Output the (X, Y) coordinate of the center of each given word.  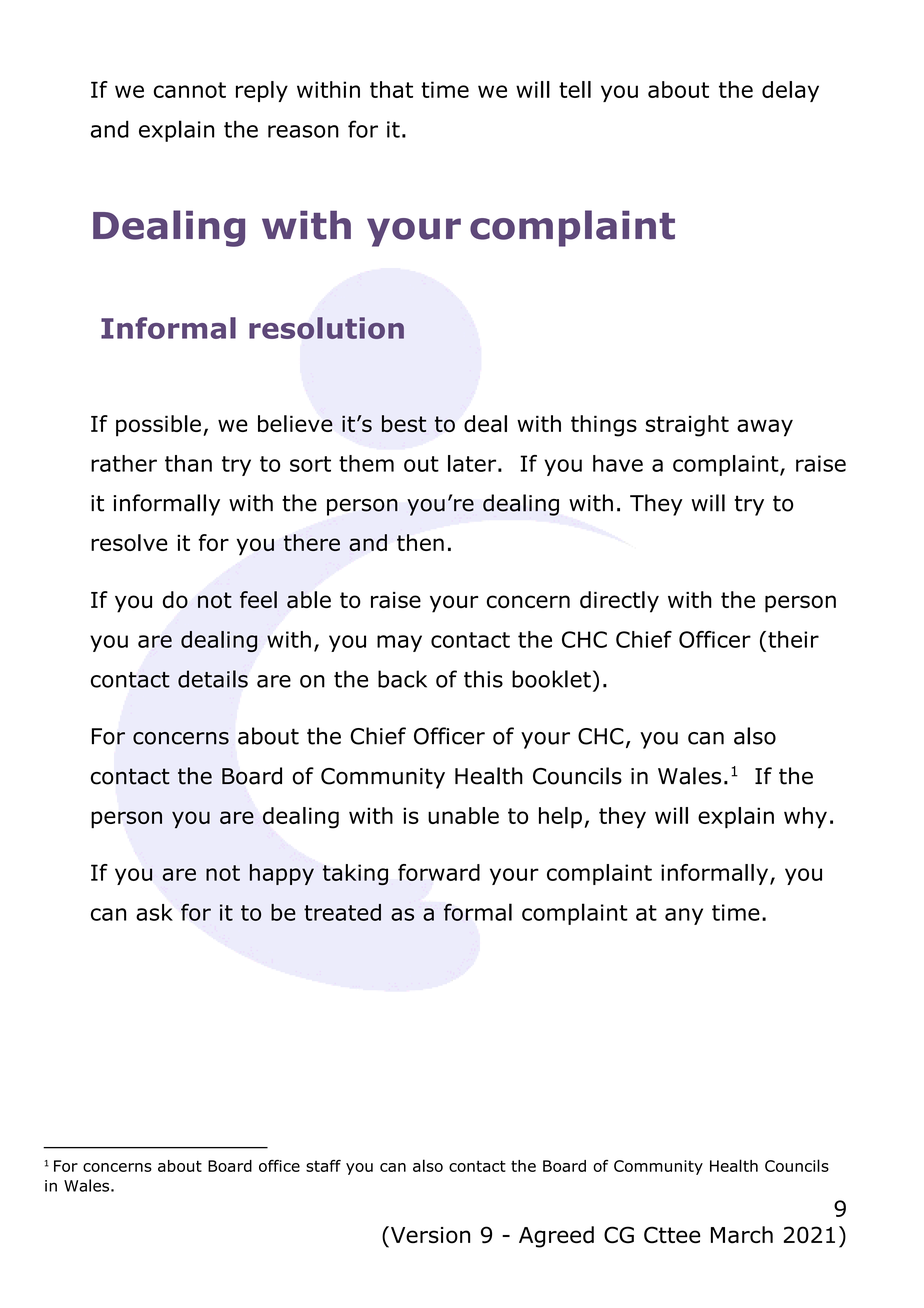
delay (790, 91)
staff (323, 1166)
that (391, 89)
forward (439, 872)
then (420, 542)
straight (687, 426)
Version (429, 1235)
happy (282, 874)
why (805, 818)
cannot (190, 90)
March (742, 1235)
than (188, 463)
